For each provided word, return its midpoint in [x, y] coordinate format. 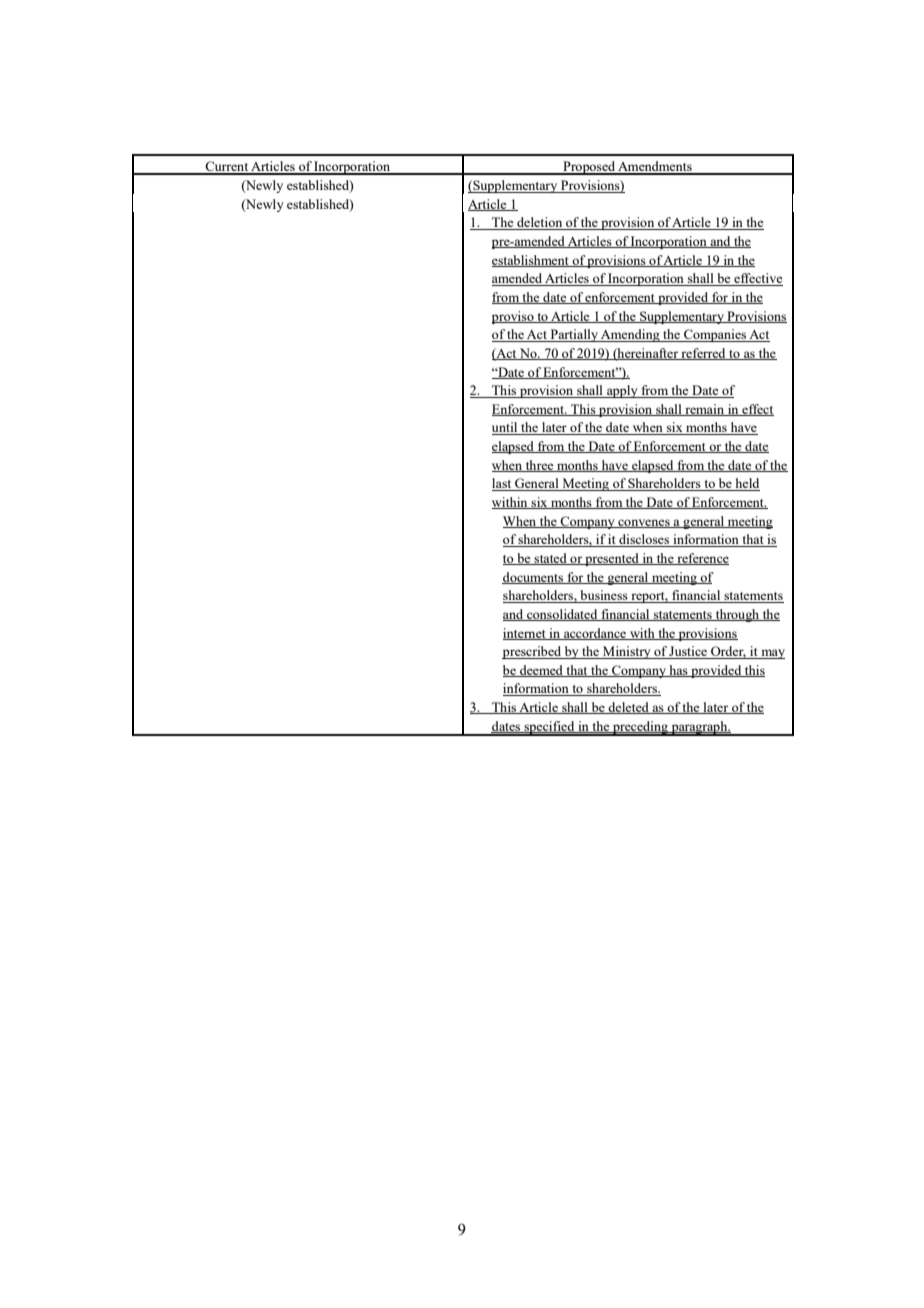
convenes [644, 523]
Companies [715, 335]
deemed [541, 671]
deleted [629, 708]
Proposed [589, 168]
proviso [514, 317]
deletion [540, 223]
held [746, 484]
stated [550, 559]
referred [703, 354]
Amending [630, 335]
